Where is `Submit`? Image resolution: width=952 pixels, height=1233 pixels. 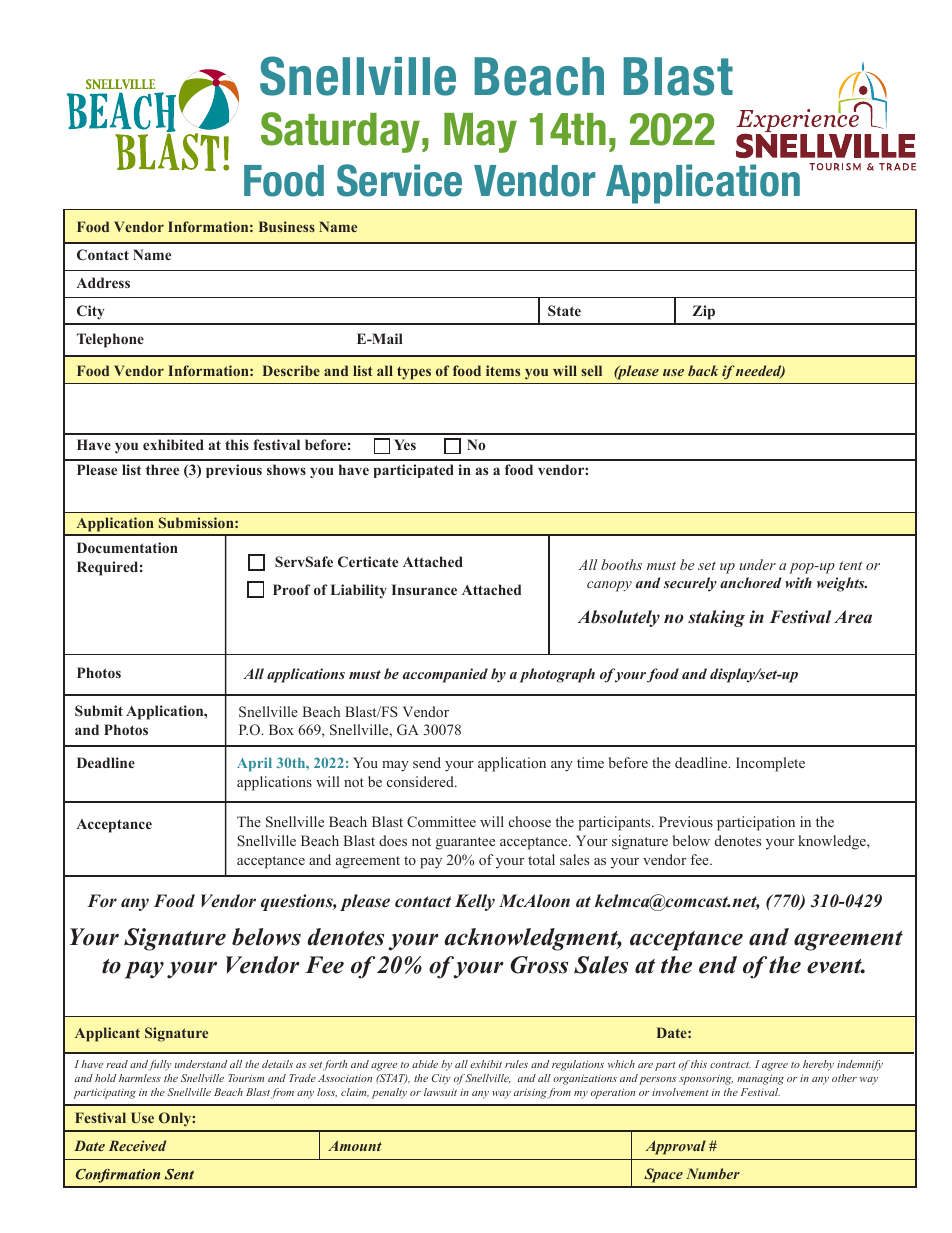
Submit is located at coordinates (99, 710).
